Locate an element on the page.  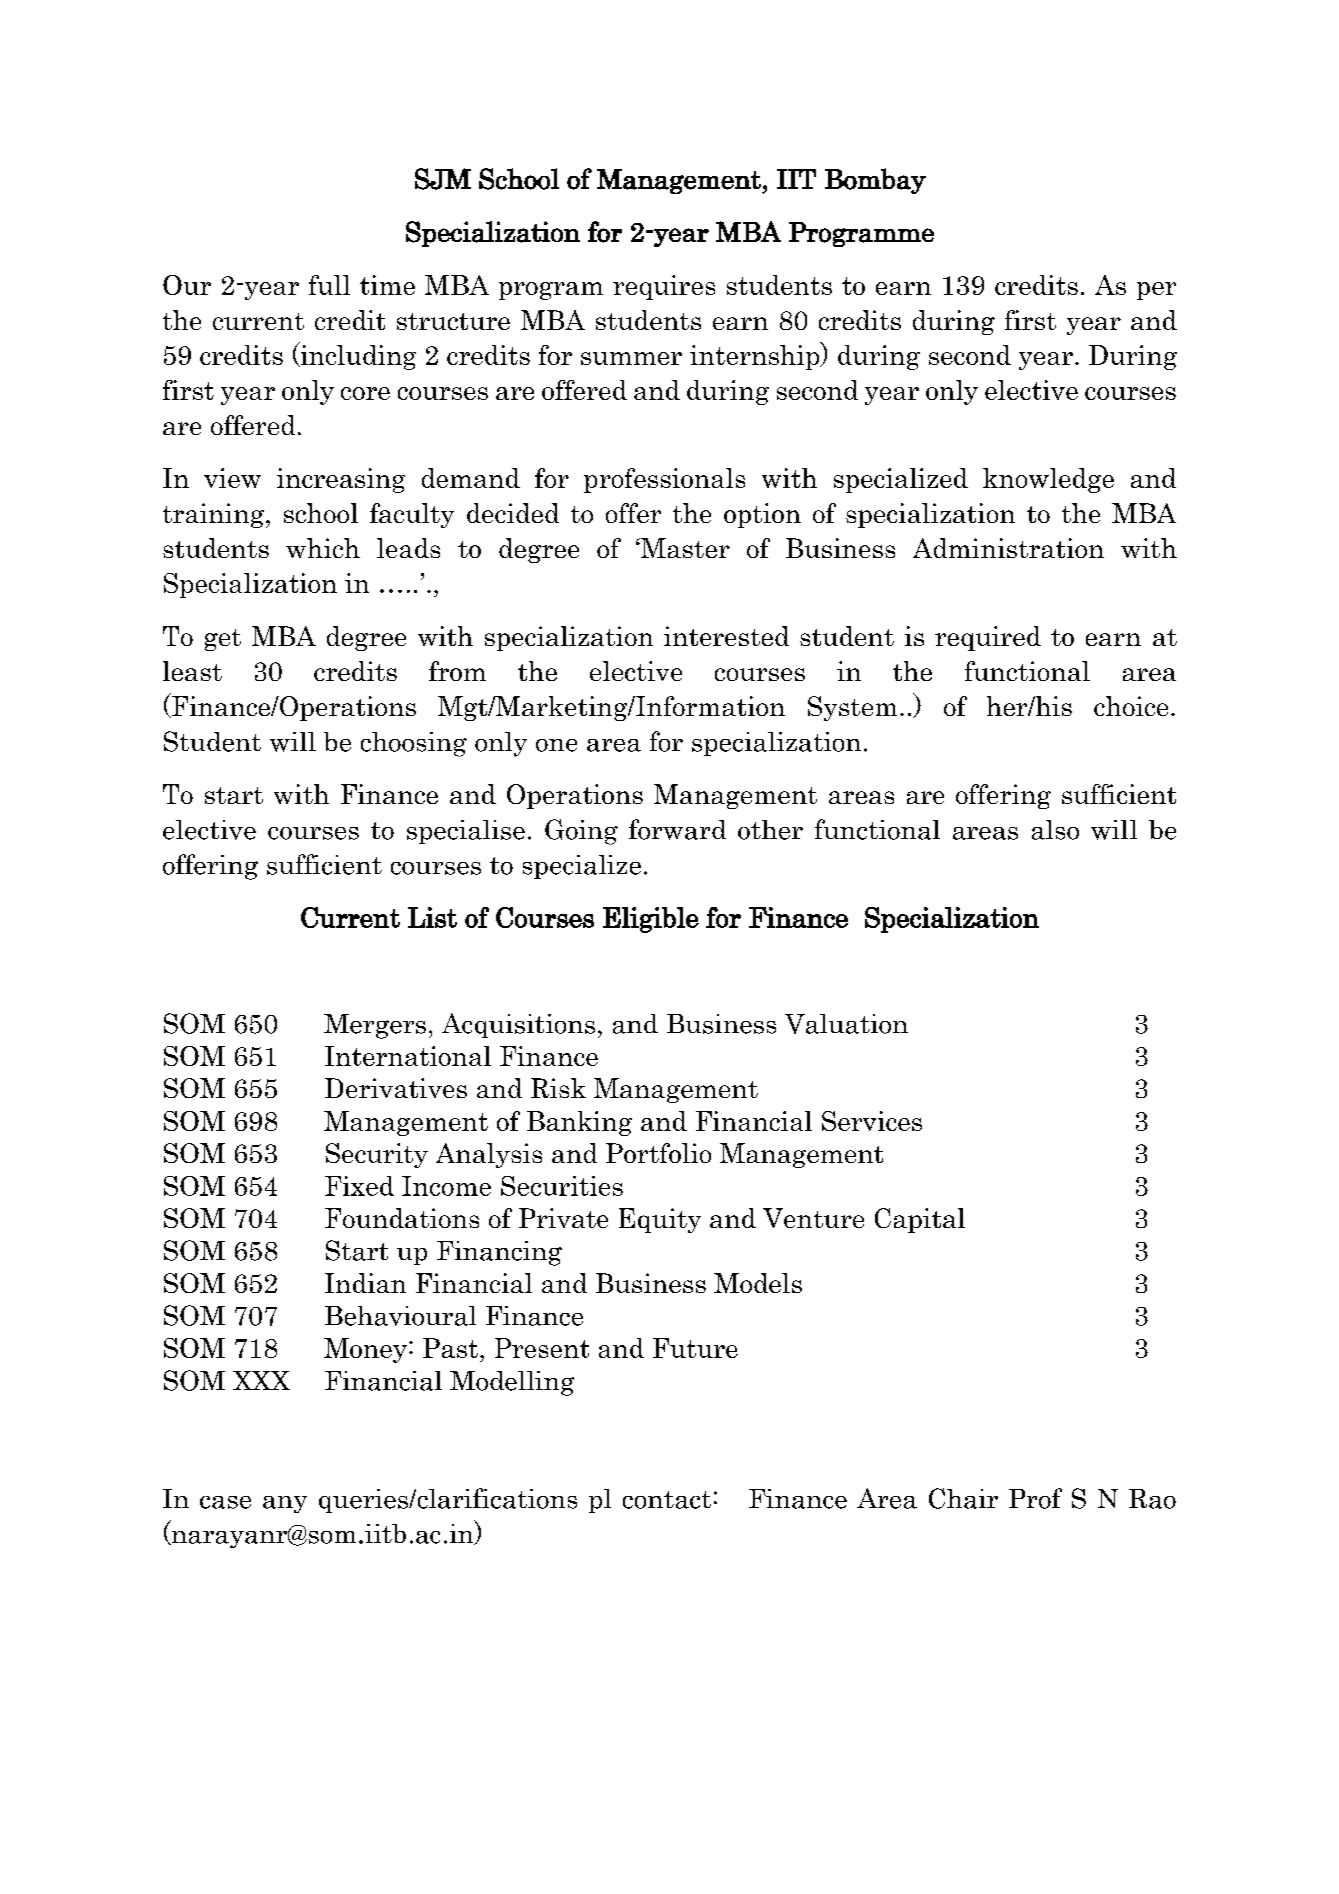
Bombay is located at coordinates (875, 181).
